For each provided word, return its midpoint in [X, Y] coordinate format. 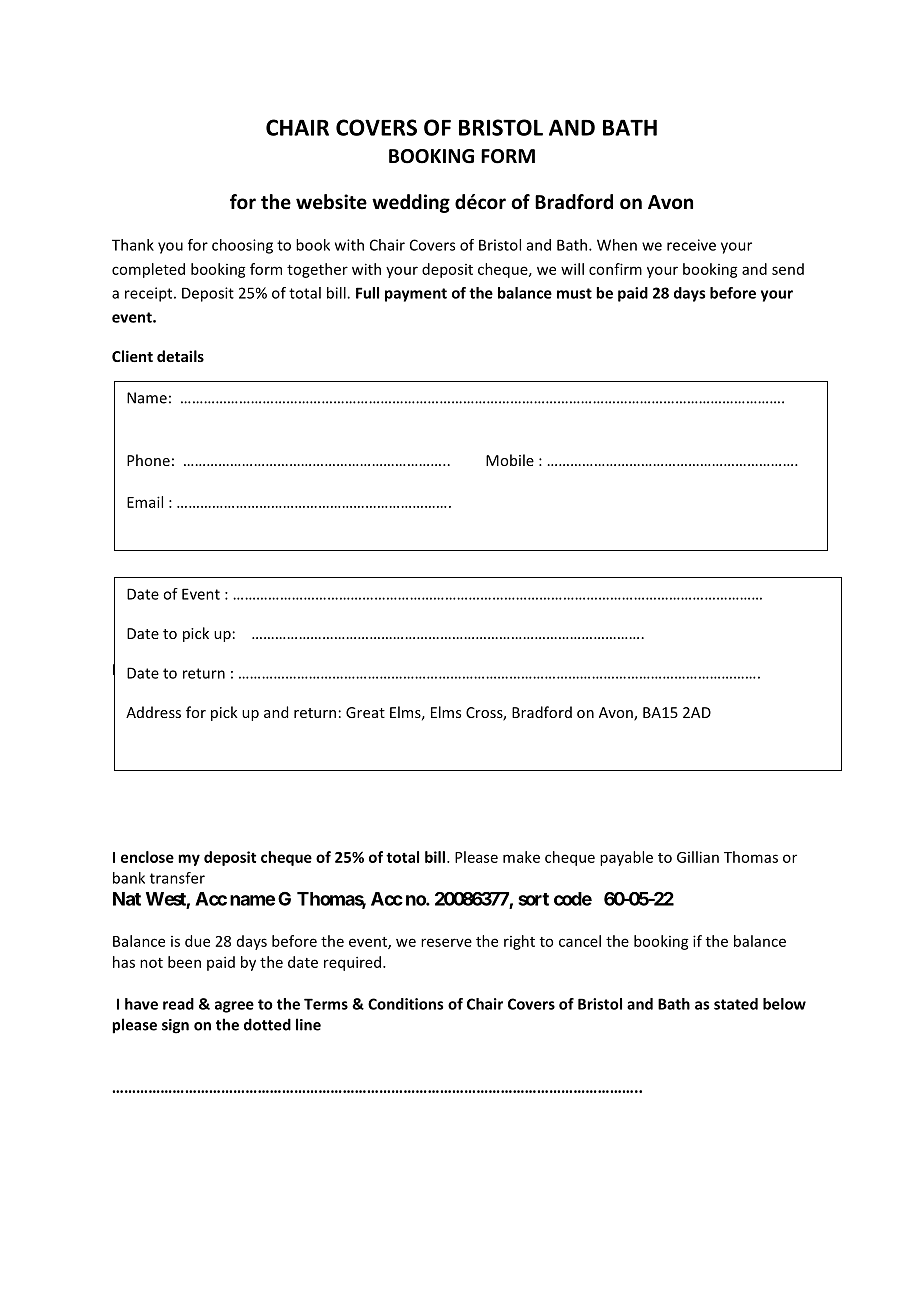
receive [691, 245]
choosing [242, 246]
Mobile [510, 460]
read [178, 1004]
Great [365, 712]
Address [153, 712]
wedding [411, 203]
